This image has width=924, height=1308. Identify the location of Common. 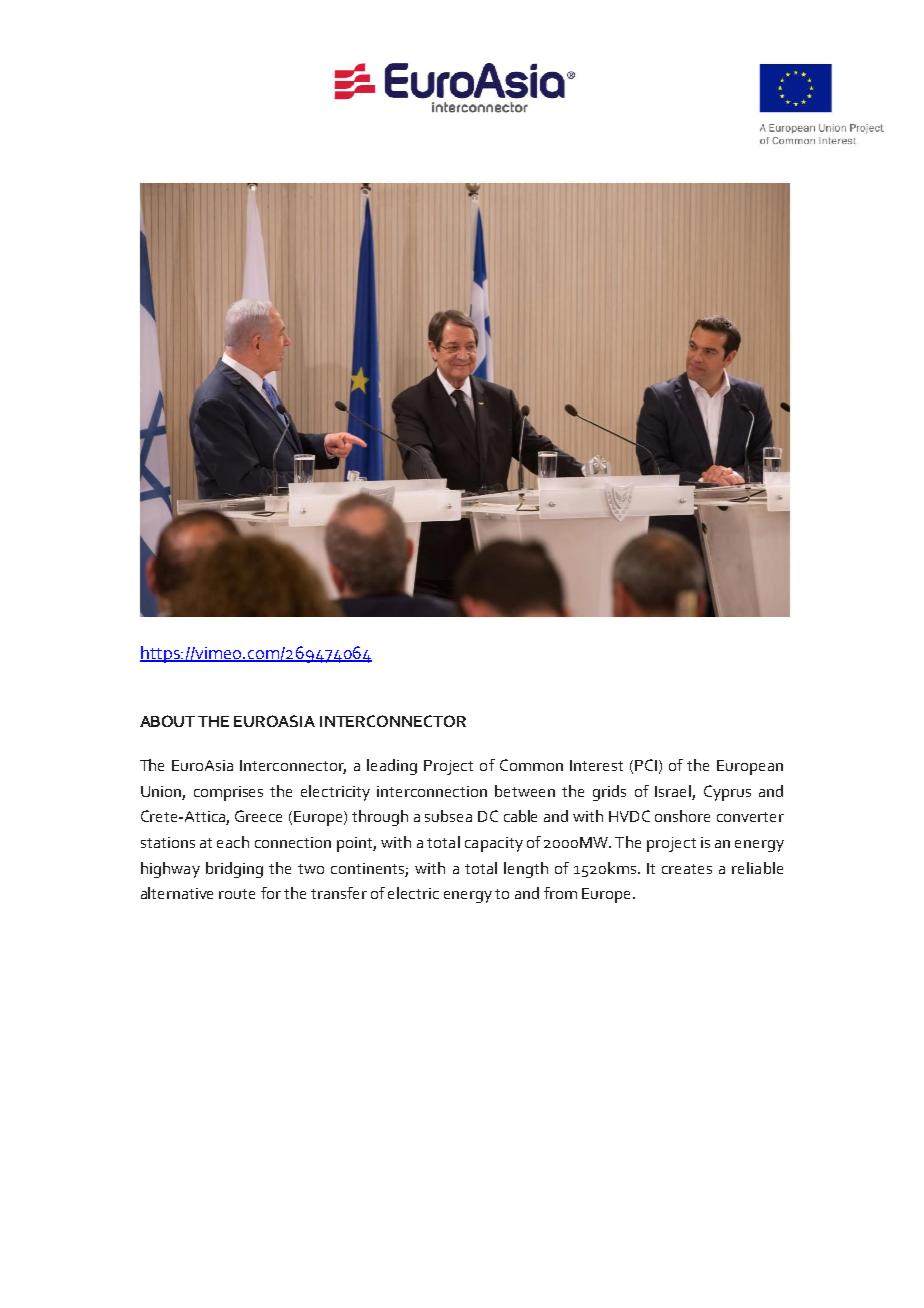
(531, 765).
